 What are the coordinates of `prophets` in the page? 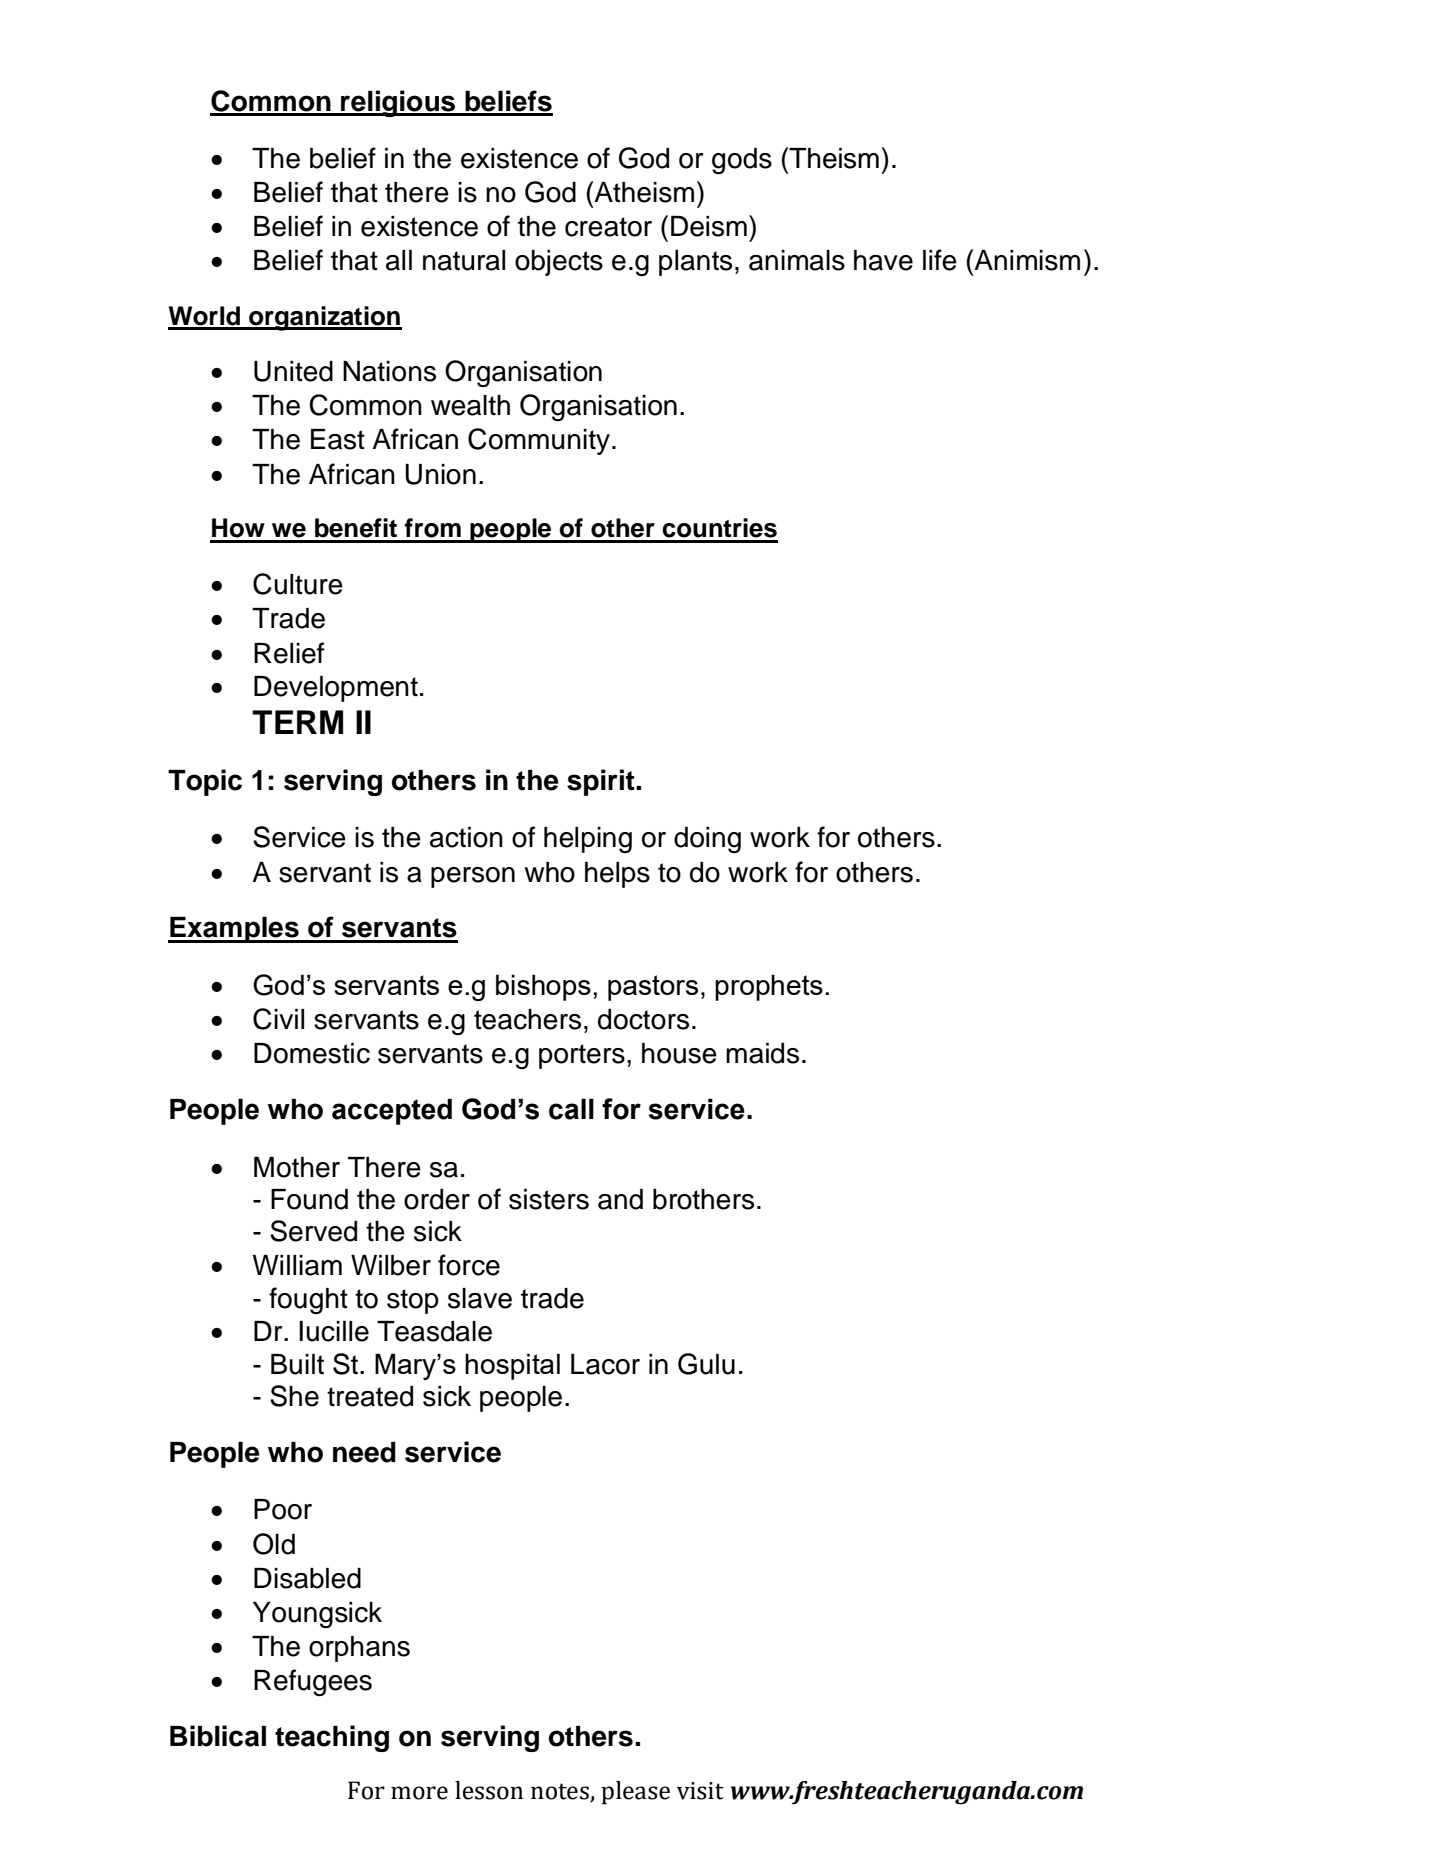 It's located at (769, 987).
